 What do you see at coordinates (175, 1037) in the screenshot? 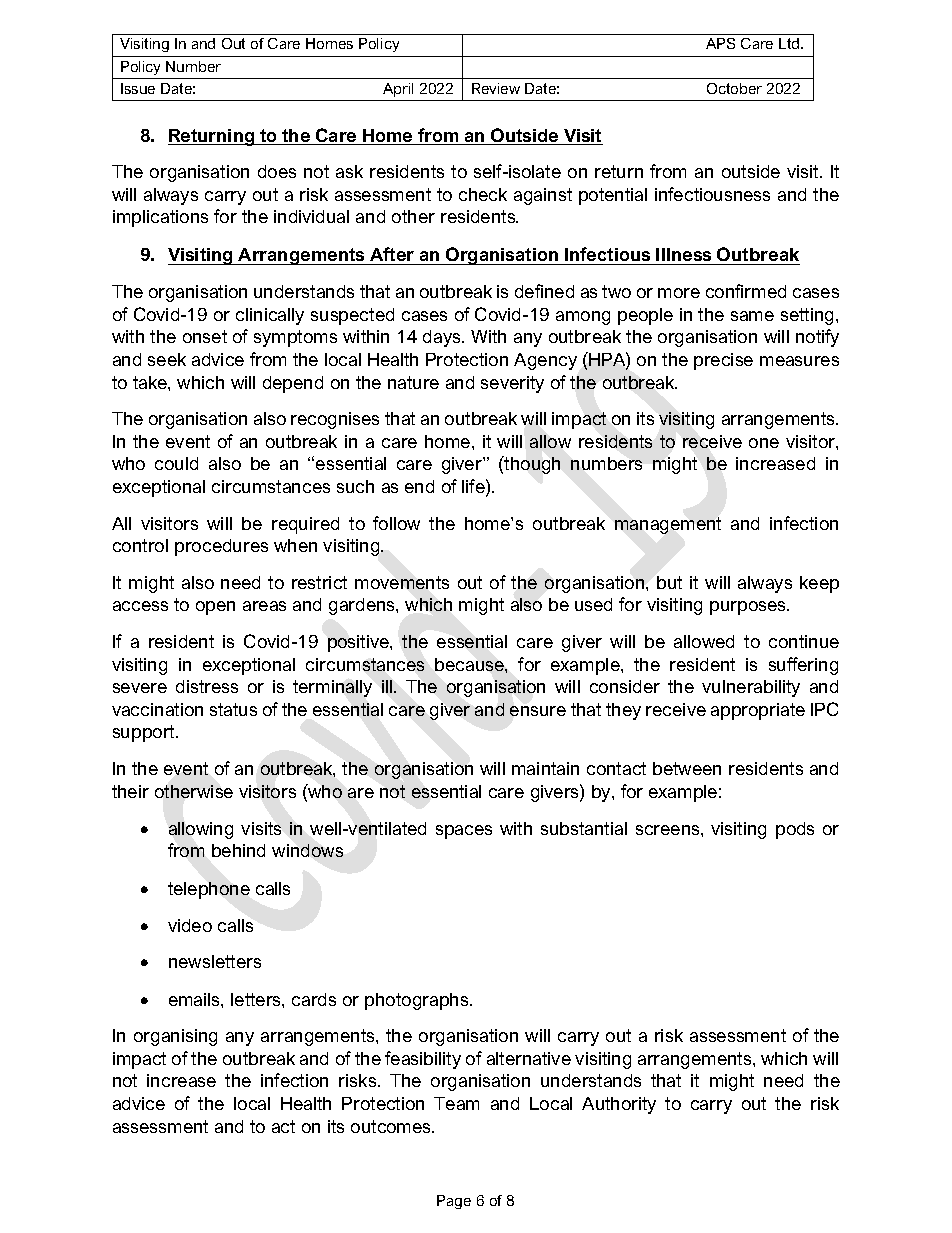
I see `organising` at bounding box center [175, 1037].
